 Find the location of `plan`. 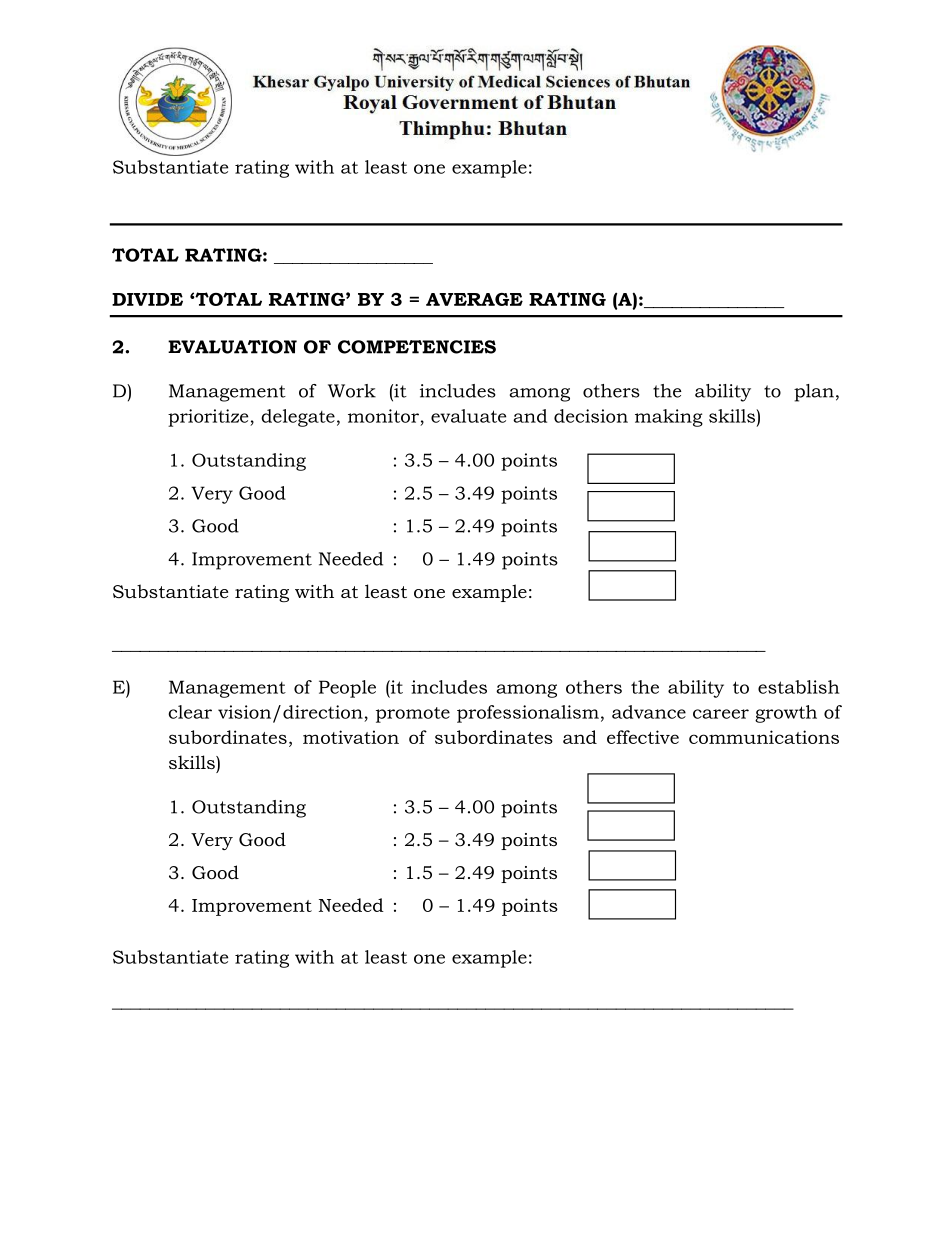

plan is located at coordinates (814, 393).
